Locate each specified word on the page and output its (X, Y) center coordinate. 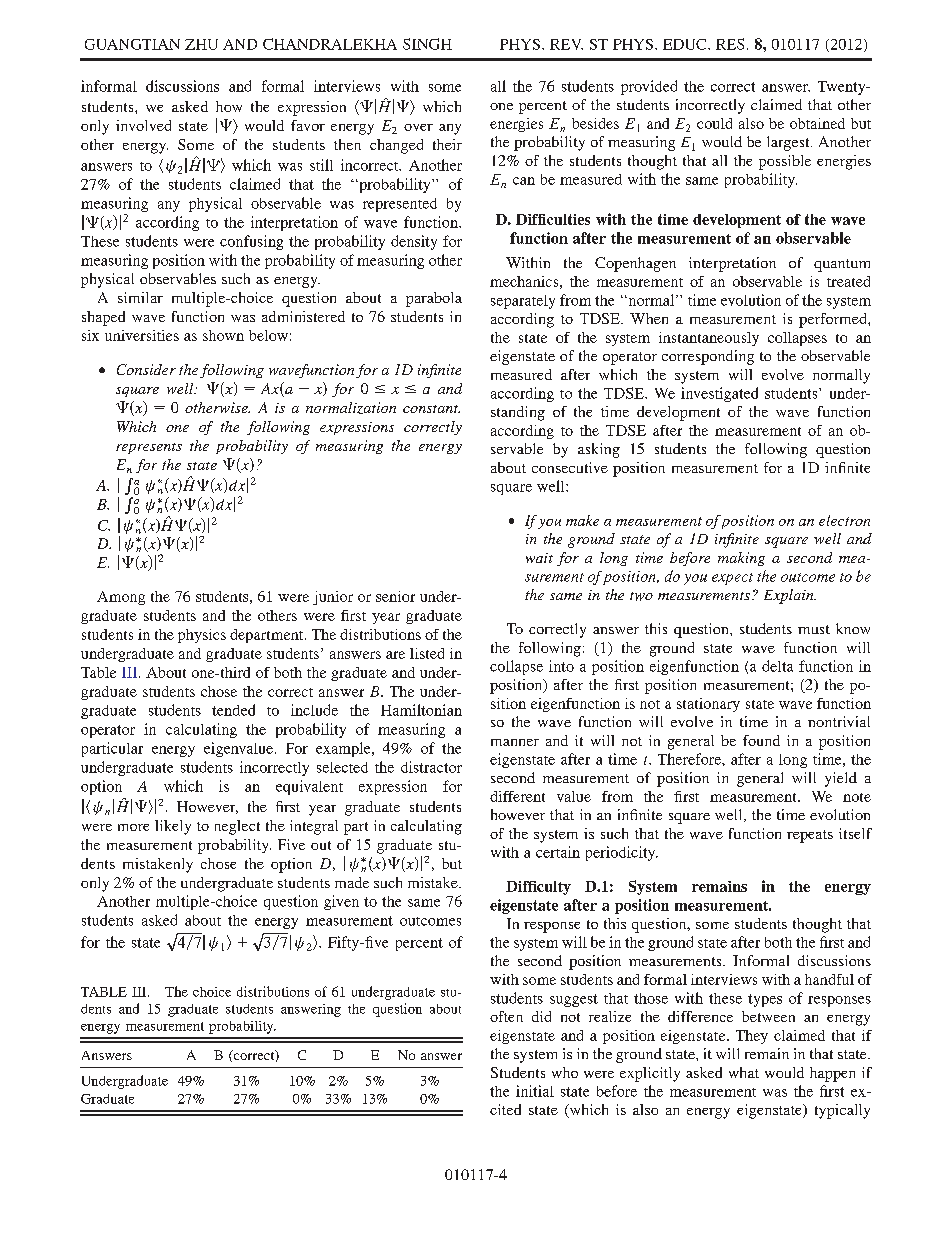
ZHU (201, 44)
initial (535, 1091)
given (341, 902)
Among (121, 598)
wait (539, 558)
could (714, 123)
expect (732, 579)
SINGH (427, 44)
